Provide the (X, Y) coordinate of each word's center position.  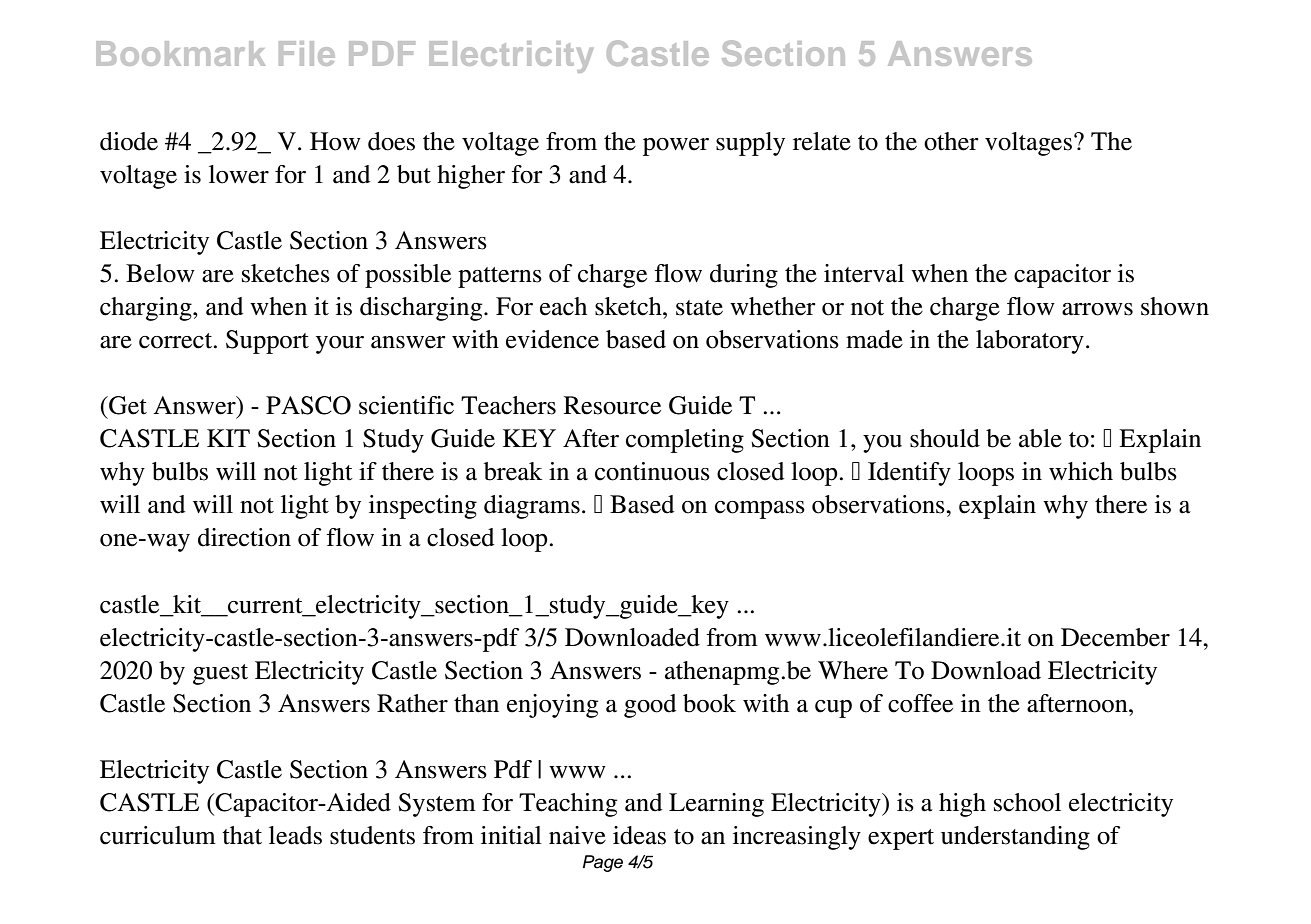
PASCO (308, 405)
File (307, 53)
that (242, 835)
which (1081, 471)
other (951, 141)
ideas (639, 835)
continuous (652, 471)
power (676, 147)
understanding (1015, 838)
